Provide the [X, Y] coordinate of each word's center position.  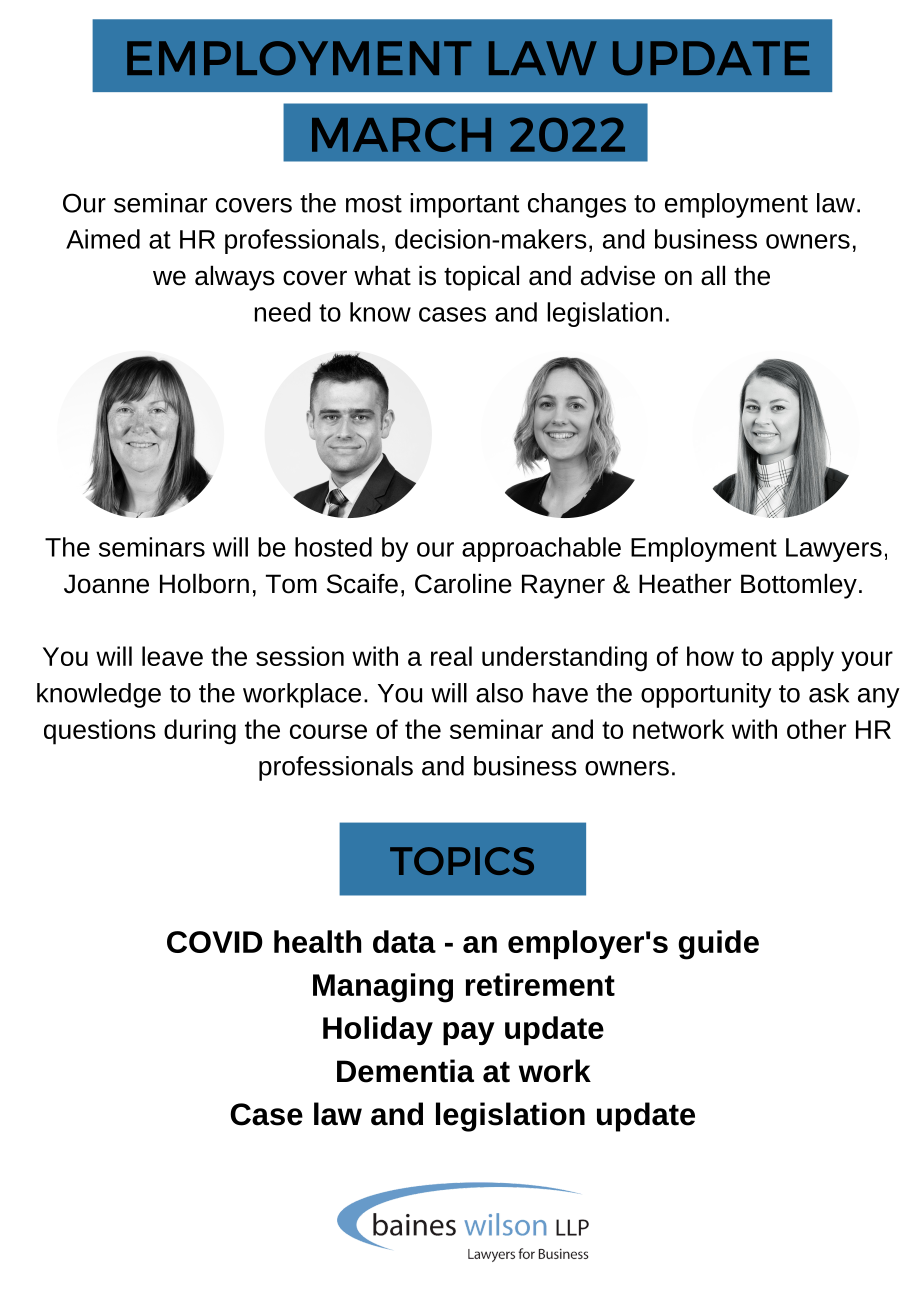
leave [172, 656]
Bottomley [799, 586]
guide [718, 945]
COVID [215, 942]
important [464, 205]
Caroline [463, 583]
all [713, 275]
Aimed [103, 239]
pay [469, 1033]
